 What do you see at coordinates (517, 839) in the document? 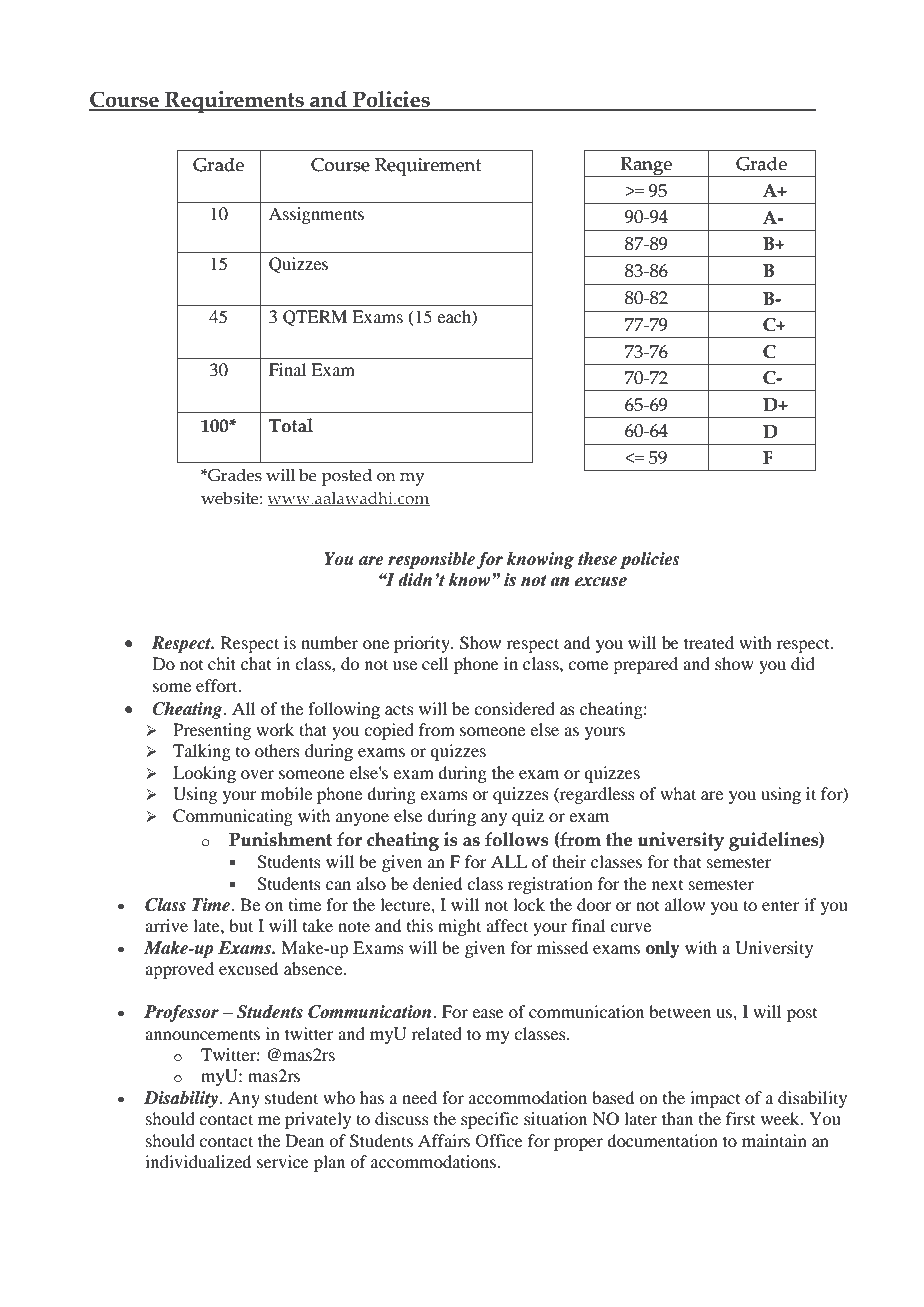
I see `follows` at bounding box center [517, 839].
